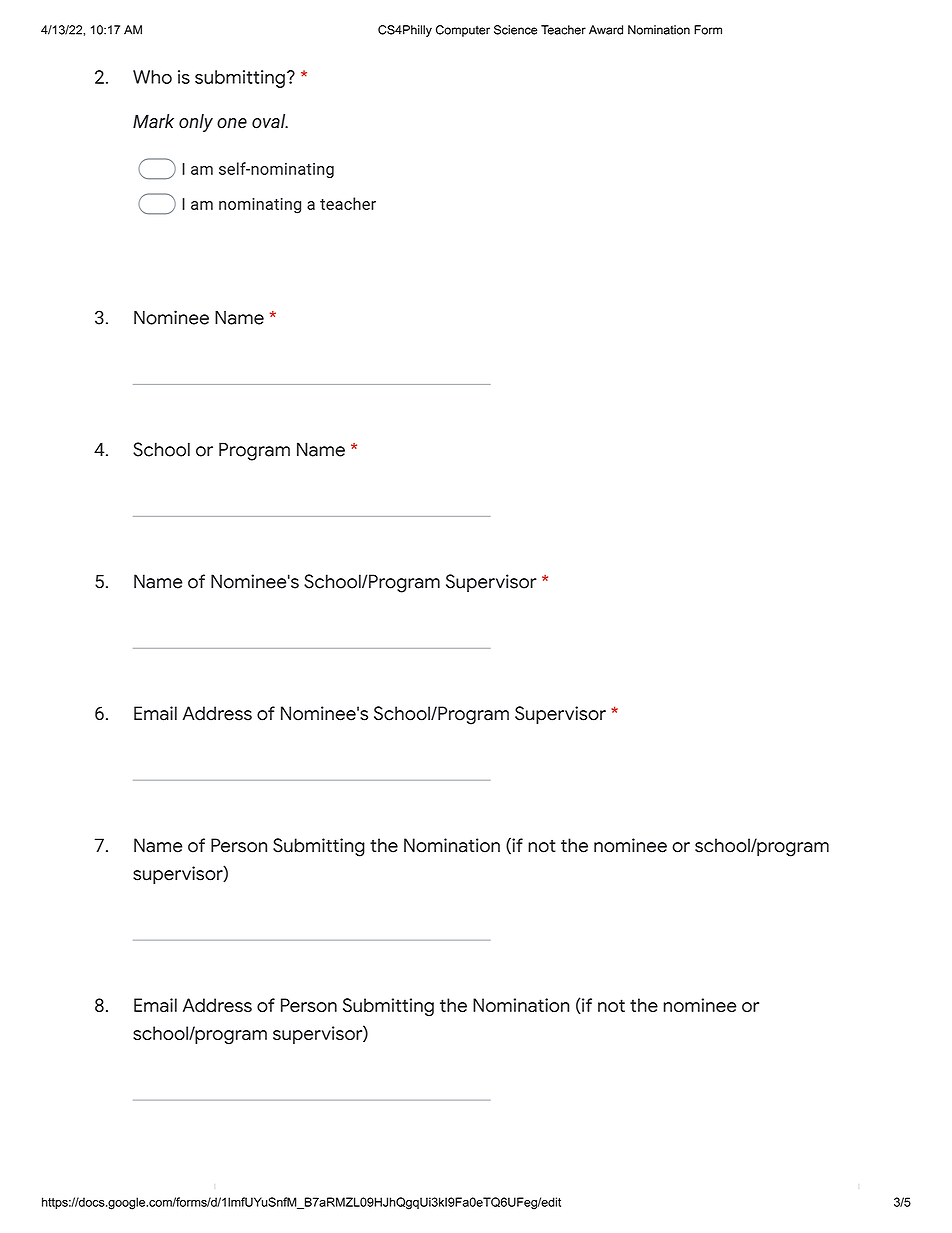 The image size is (952, 1233). Describe the element at coordinates (270, 121) in the screenshot. I see `oval` at that location.
